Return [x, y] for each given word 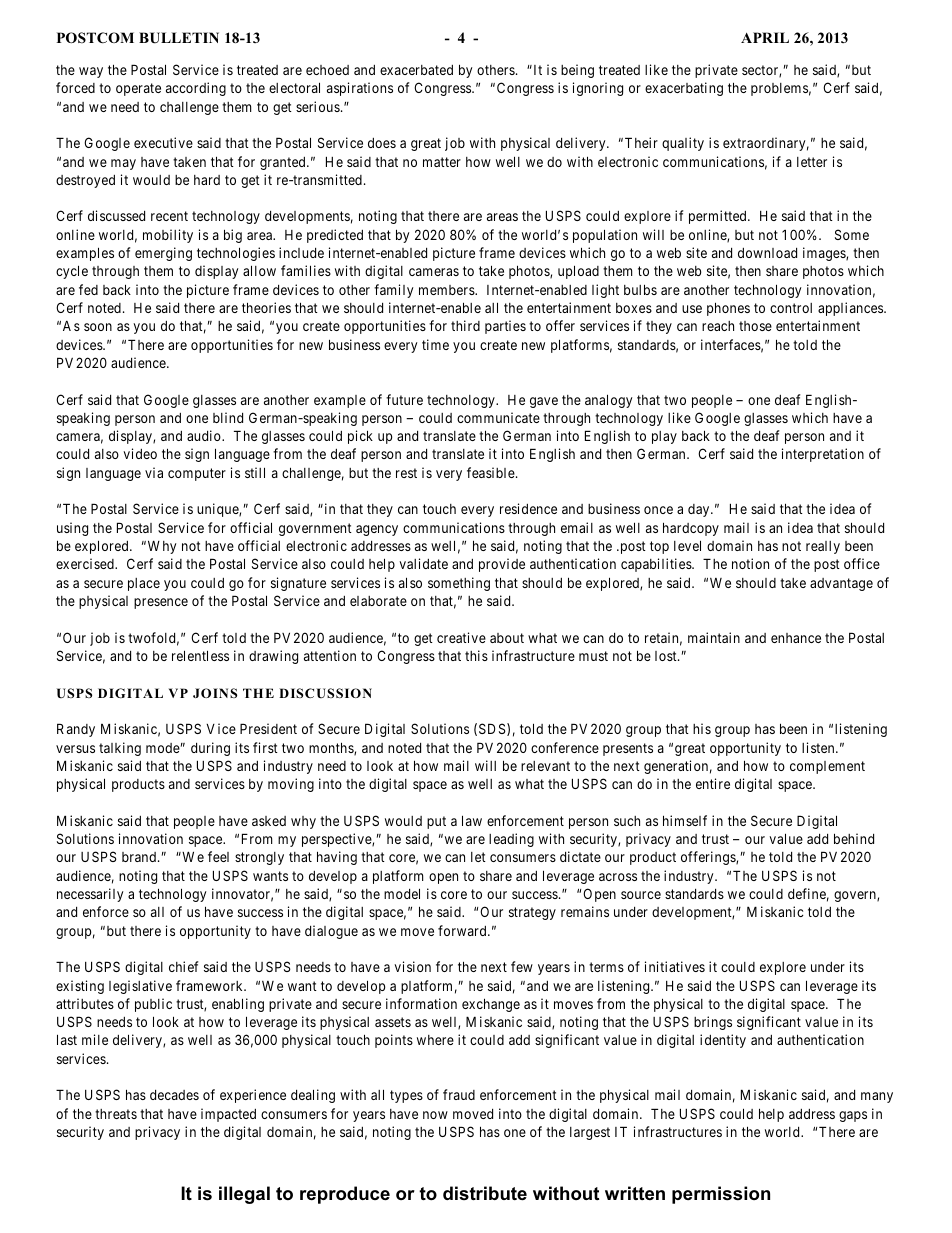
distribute [485, 1193]
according [196, 89]
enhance [796, 638]
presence [161, 603]
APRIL [765, 37]
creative [461, 637]
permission [721, 1195]
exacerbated [416, 70]
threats [116, 1114]
